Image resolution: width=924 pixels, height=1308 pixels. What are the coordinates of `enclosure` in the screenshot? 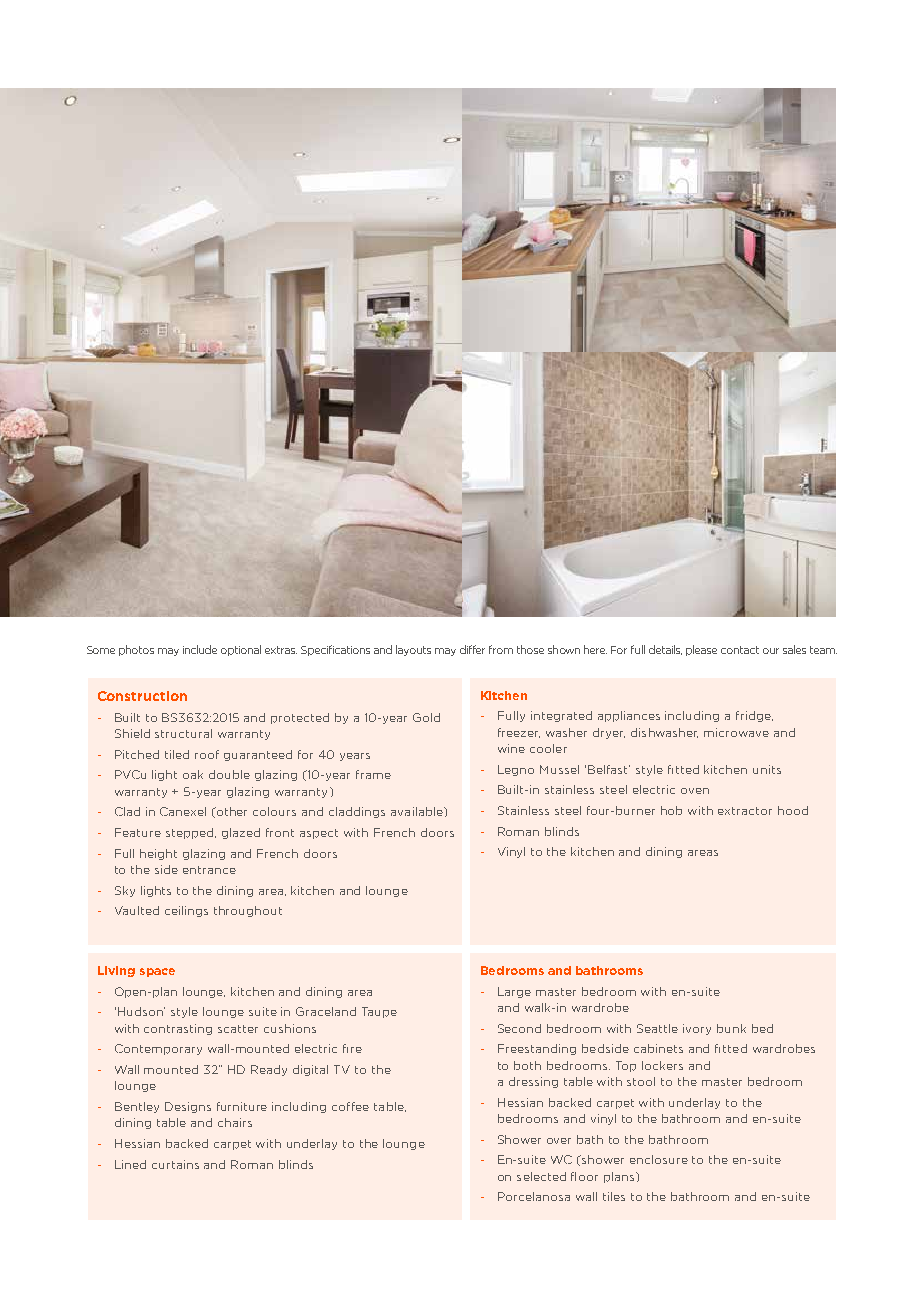 It's located at (659, 1159).
